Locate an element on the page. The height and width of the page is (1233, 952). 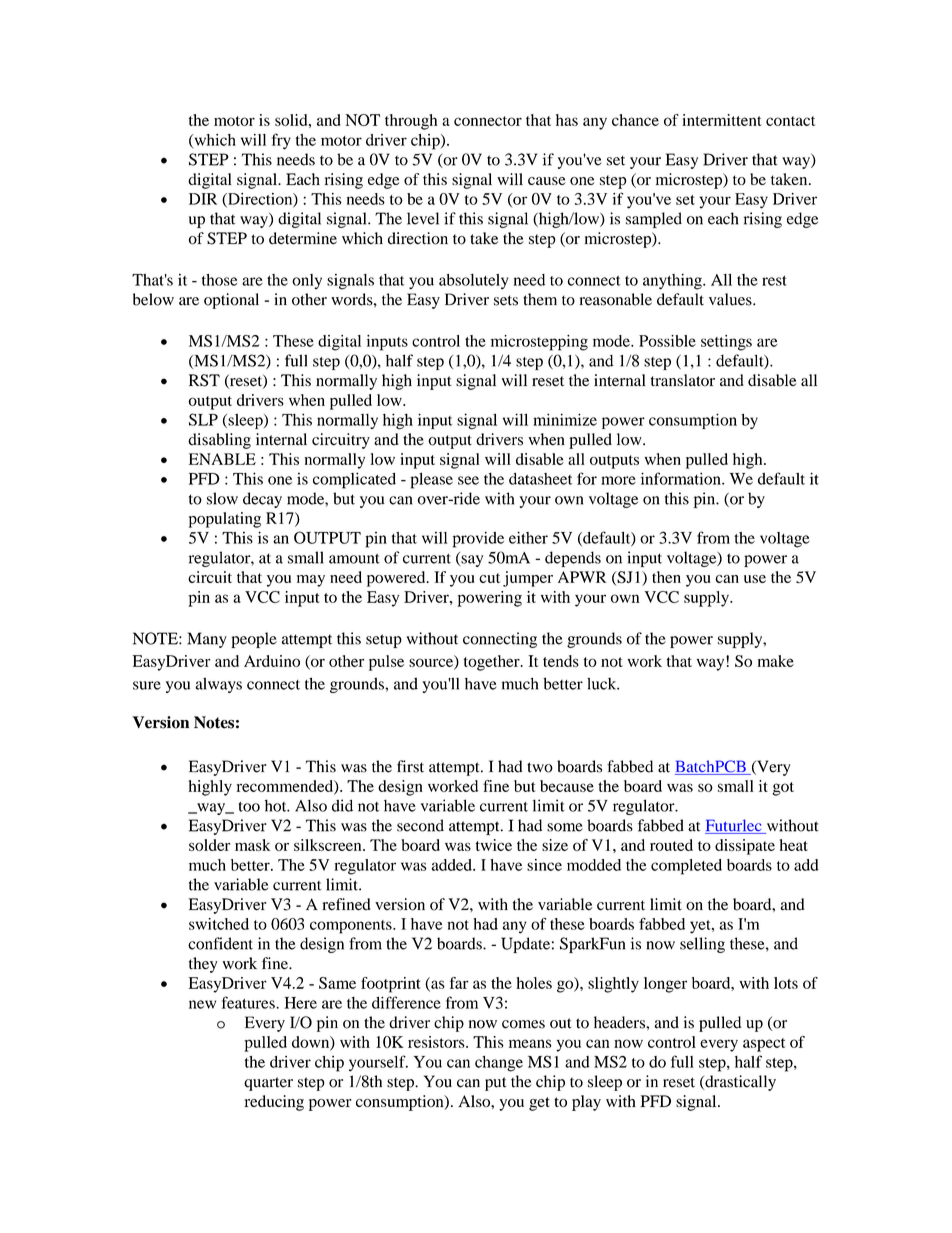
information is located at coordinates (682, 478).
